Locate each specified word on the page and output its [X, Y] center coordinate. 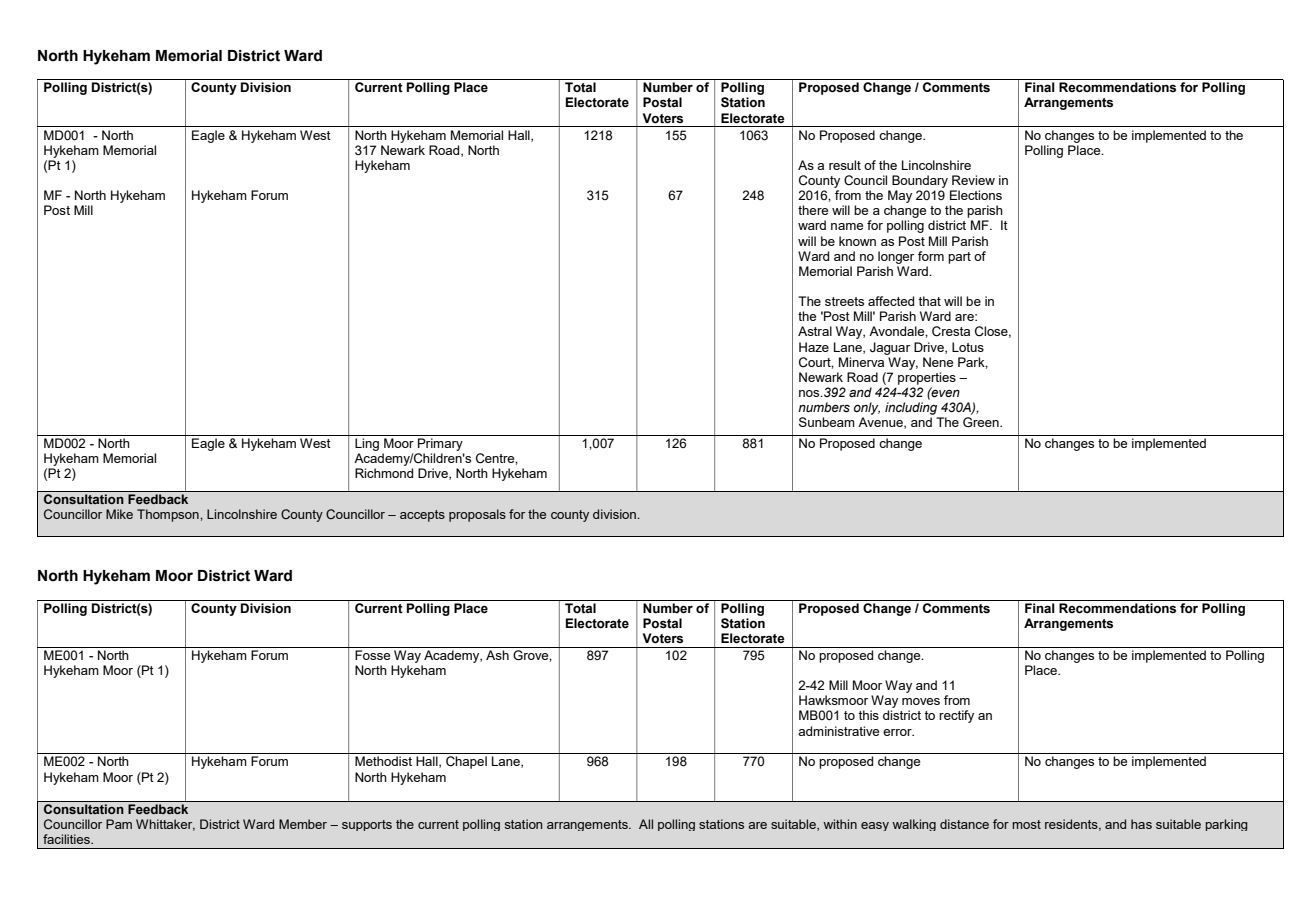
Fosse [372, 655]
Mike [119, 514]
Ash [497, 655]
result [845, 165]
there [813, 210]
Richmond [384, 473]
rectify [956, 716]
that [929, 301]
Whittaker [165, 825]
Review [973, 180]
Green [982, 422]
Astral [815, 331]
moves [921, 701]
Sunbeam [827, 422]
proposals [477, 515]
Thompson [169, 515]
